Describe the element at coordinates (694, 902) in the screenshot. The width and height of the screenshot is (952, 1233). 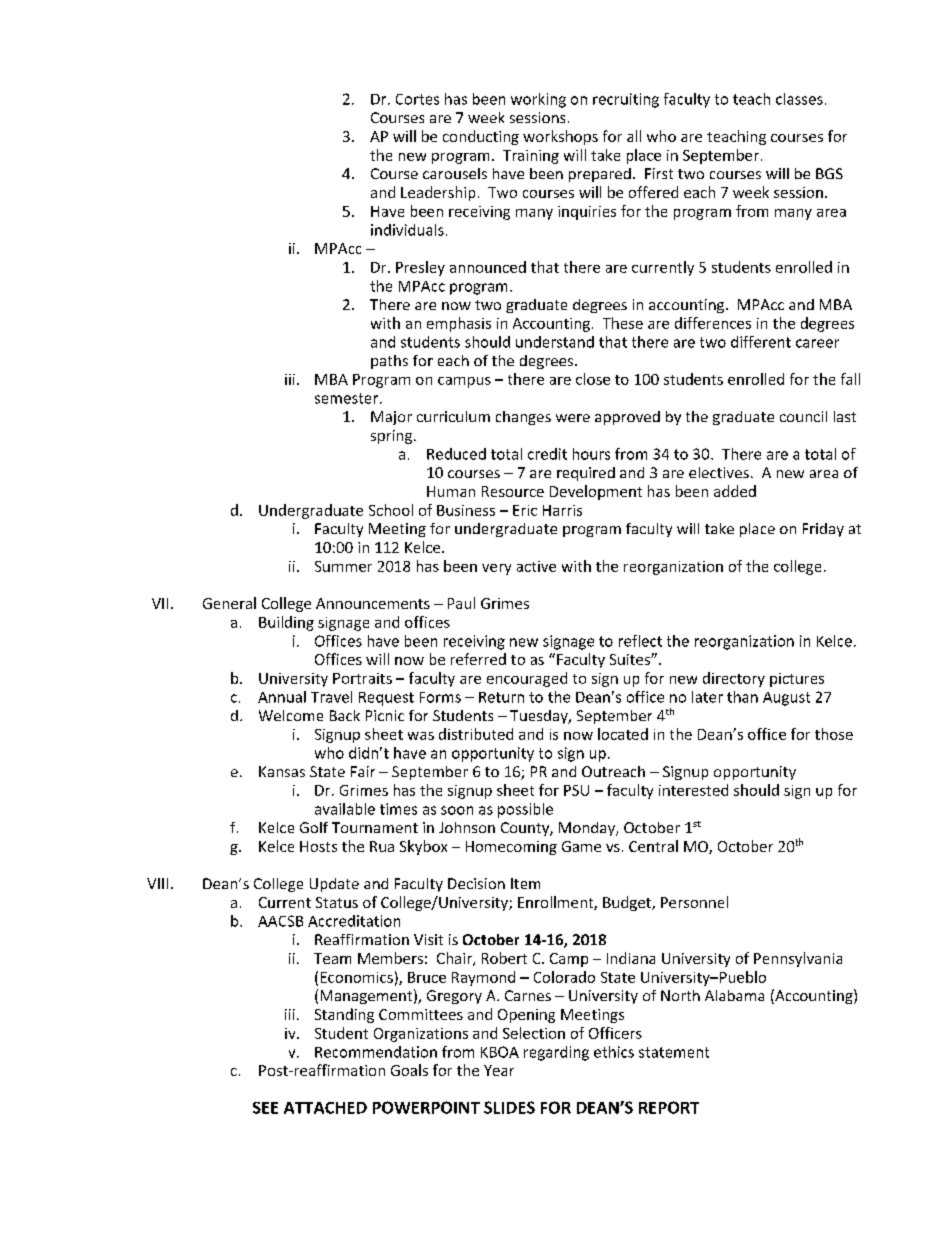
I see `Personnel` at that location.
